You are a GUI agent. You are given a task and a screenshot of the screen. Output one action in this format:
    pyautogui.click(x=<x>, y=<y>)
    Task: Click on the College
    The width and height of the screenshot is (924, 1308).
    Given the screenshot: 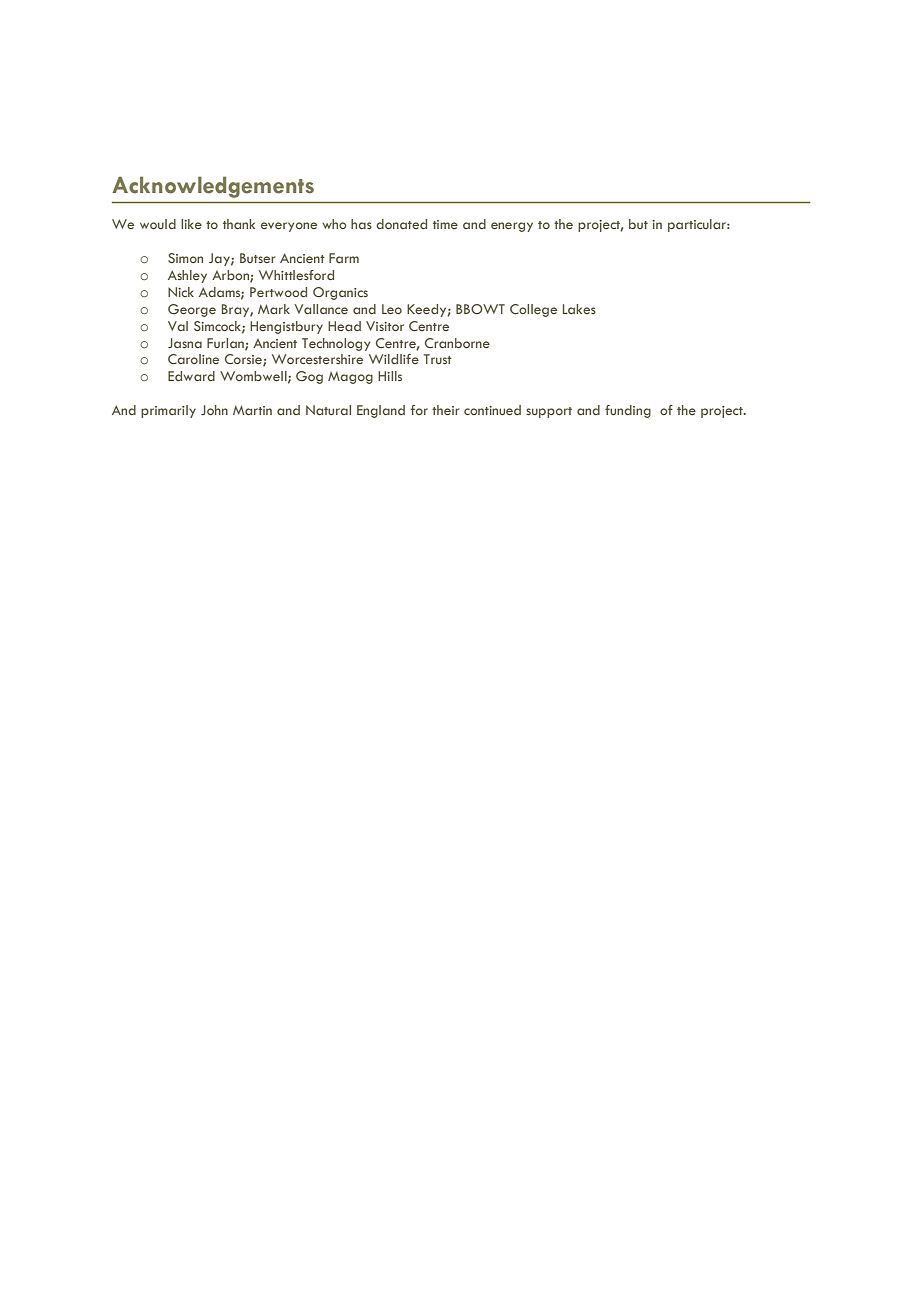 What is the action you would take?
    pyautogui.click(x=533, y=310)
